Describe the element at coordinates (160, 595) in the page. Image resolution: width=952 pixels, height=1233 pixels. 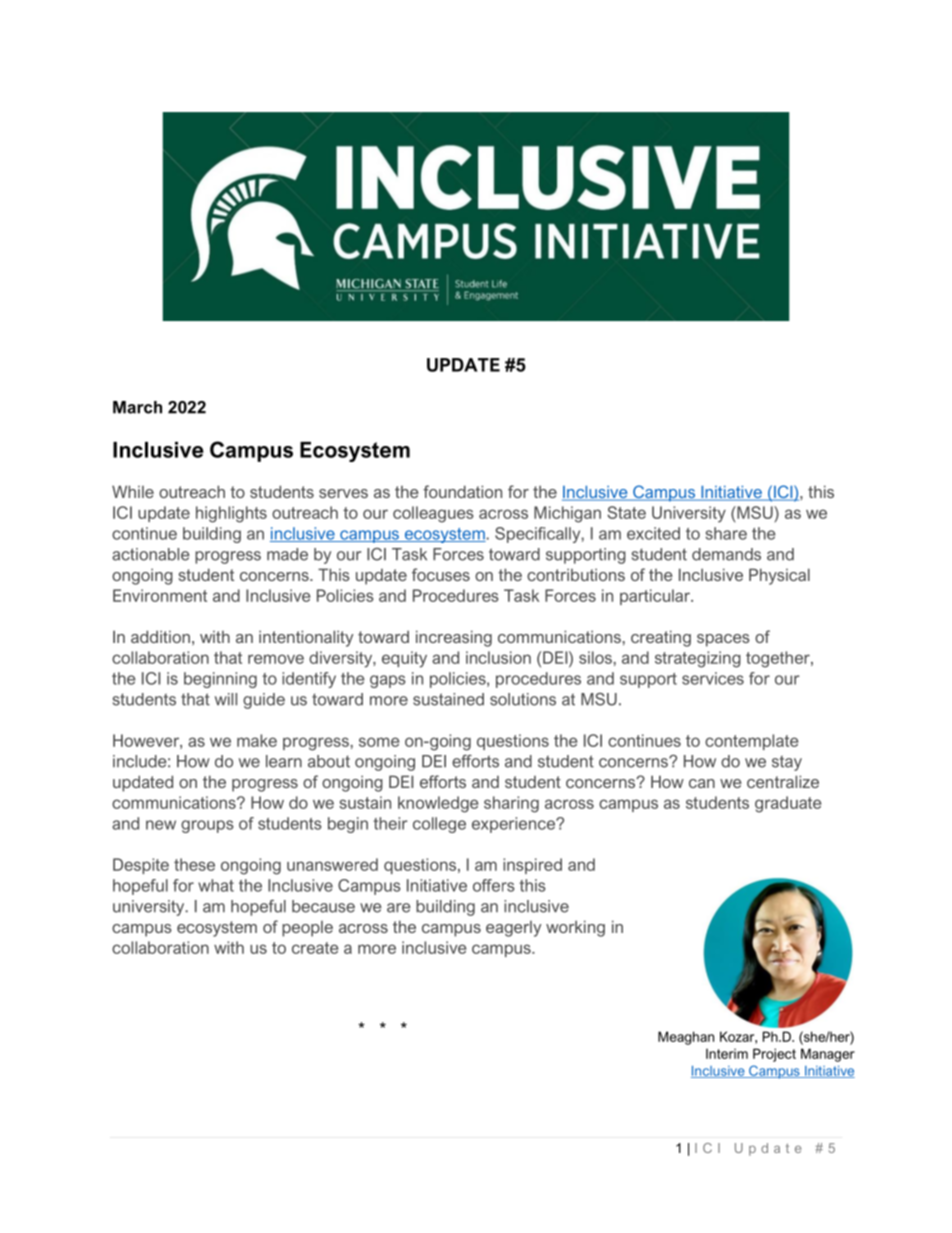
I see `Environment` at that location.
